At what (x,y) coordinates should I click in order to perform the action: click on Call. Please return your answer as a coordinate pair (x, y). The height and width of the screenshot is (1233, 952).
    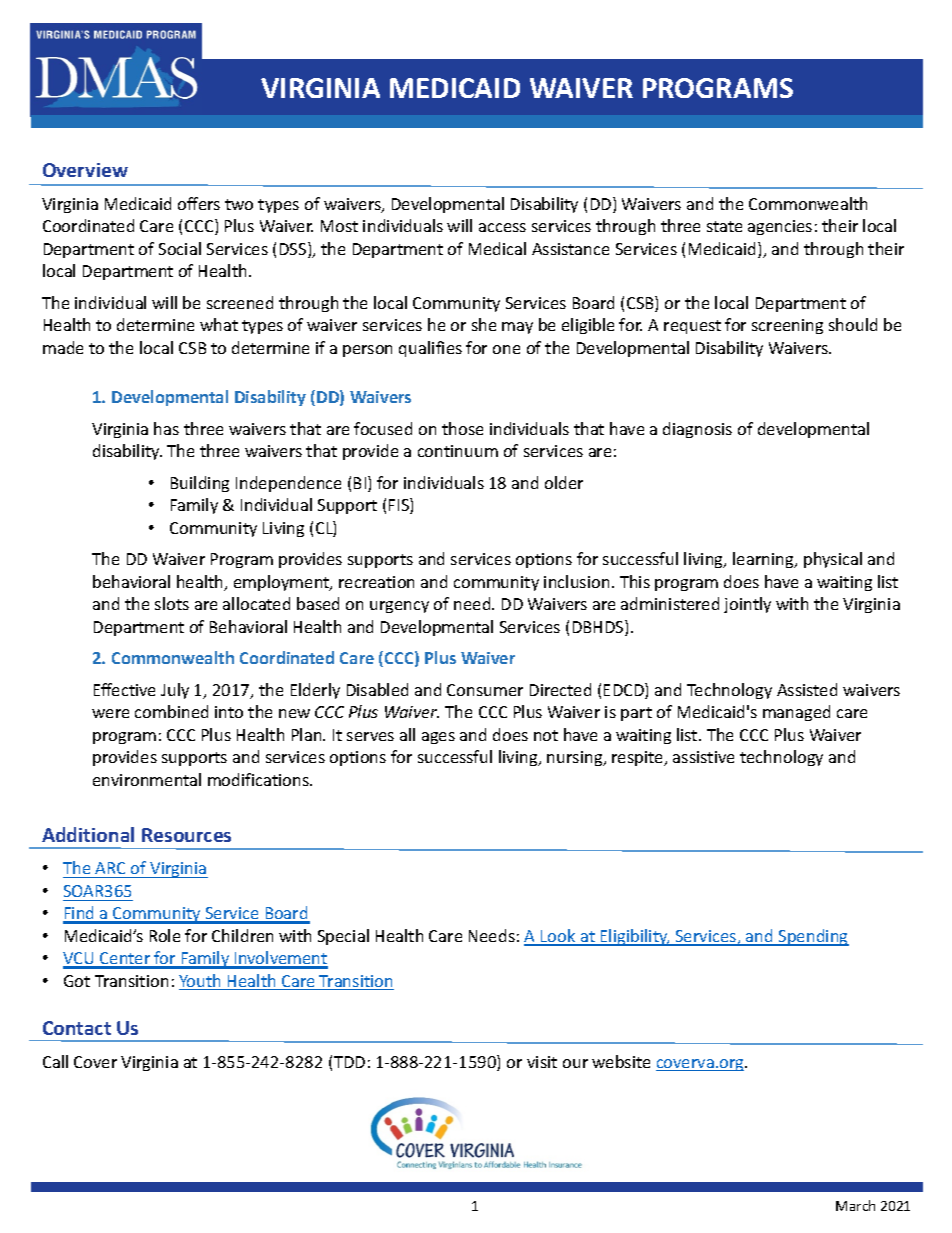
    Looking at the image, I should click on (55, 1061).
